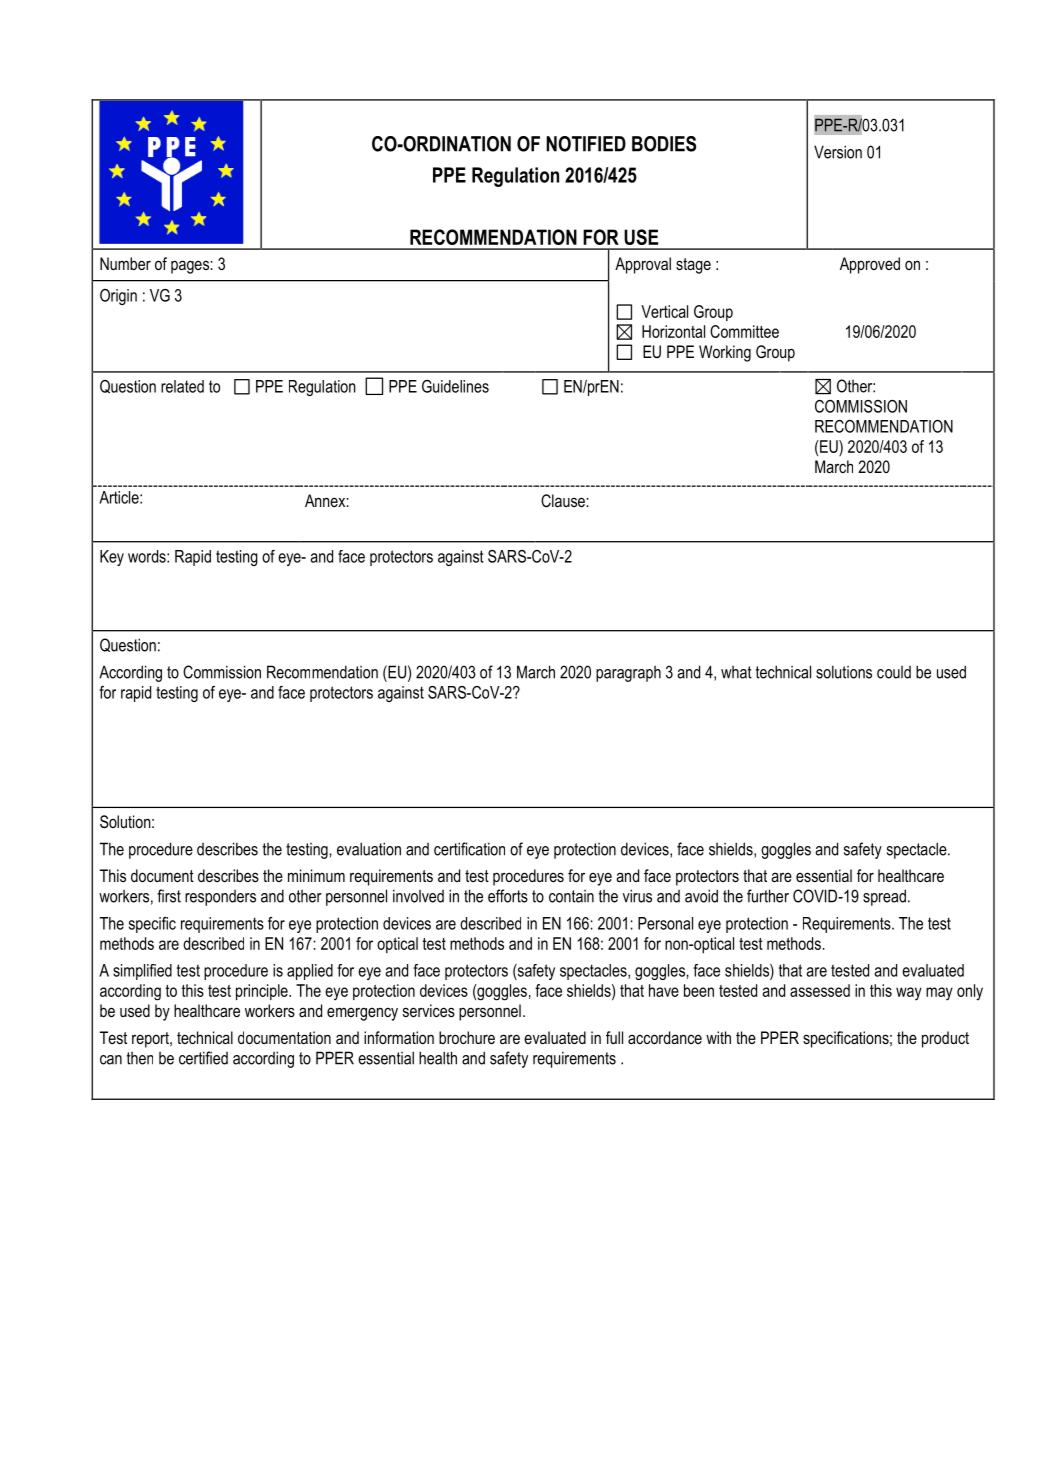  Describe the element at coordinates (586, 144) in the screenshot. I see `NOTIFIED` at that location.
